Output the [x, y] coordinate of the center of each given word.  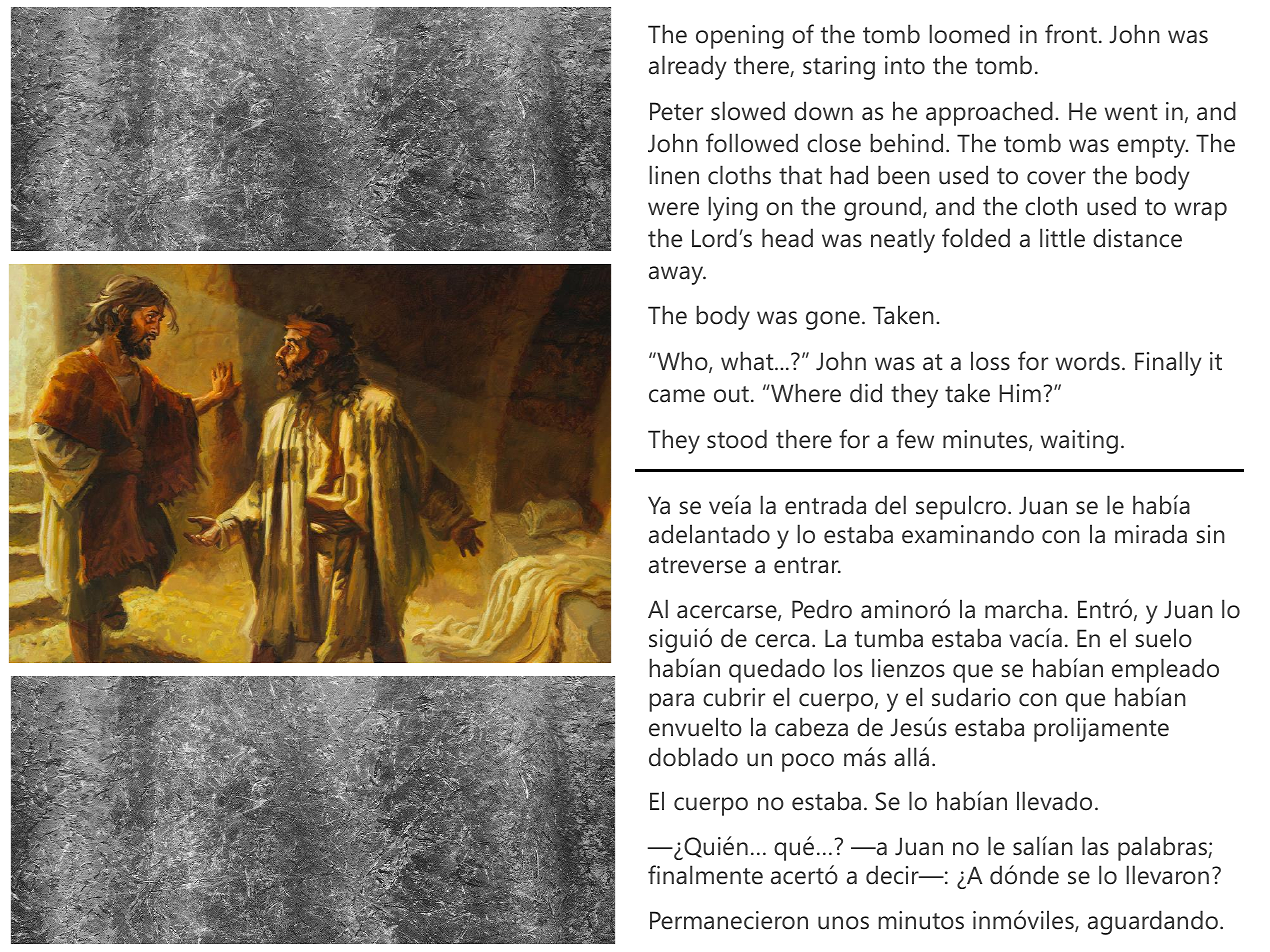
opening [740, 37]
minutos [921, 920]
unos [843, 923]
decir [893, 875]
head [787, 238]
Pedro [822, 609]
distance [1137, 238]
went [1131, 112]
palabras [1163, 848]
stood [737, 439]
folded [976, 238]
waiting [1079, 442]
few [915, 439]
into [905, 65]
